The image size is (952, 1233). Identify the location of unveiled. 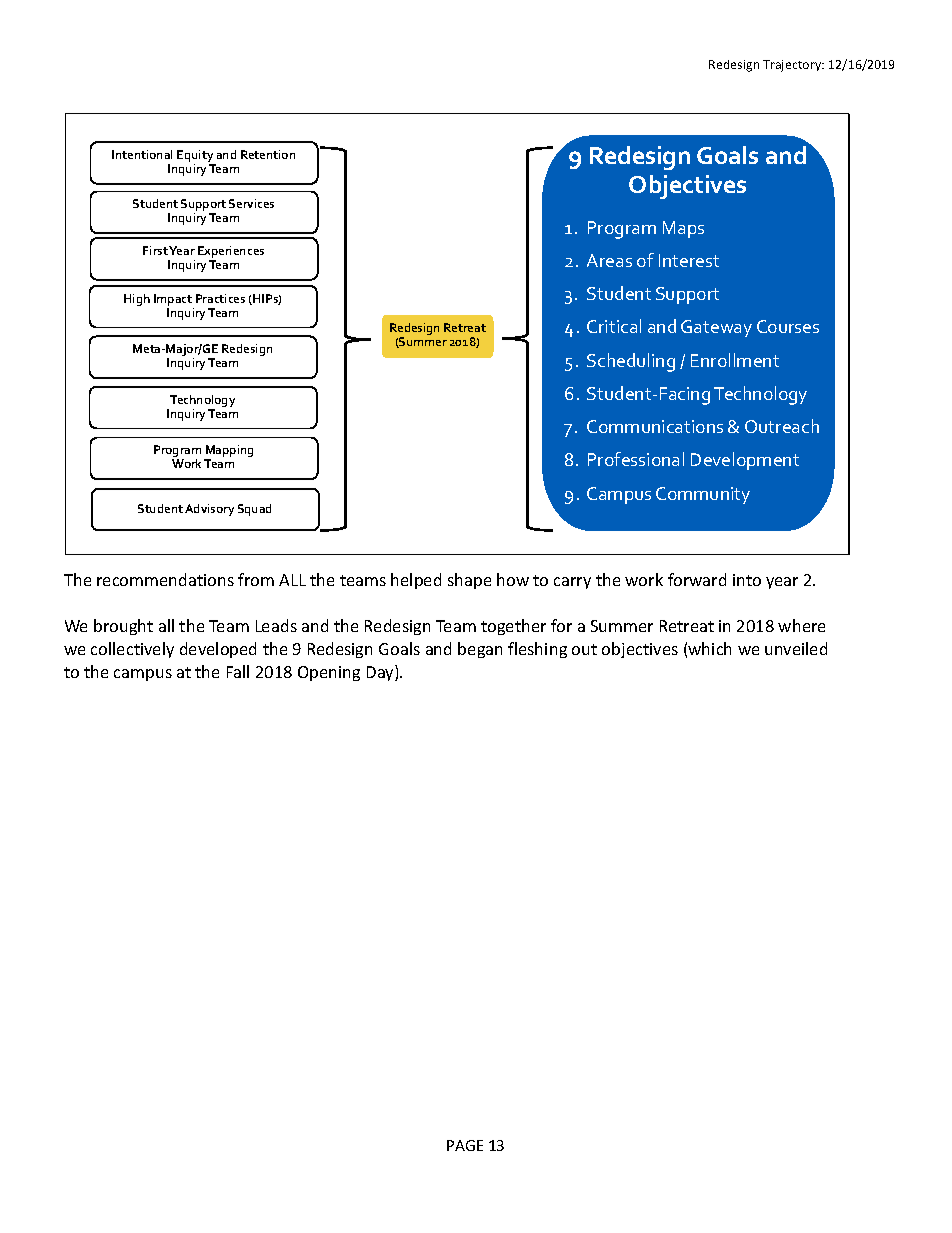
(796, 648).
